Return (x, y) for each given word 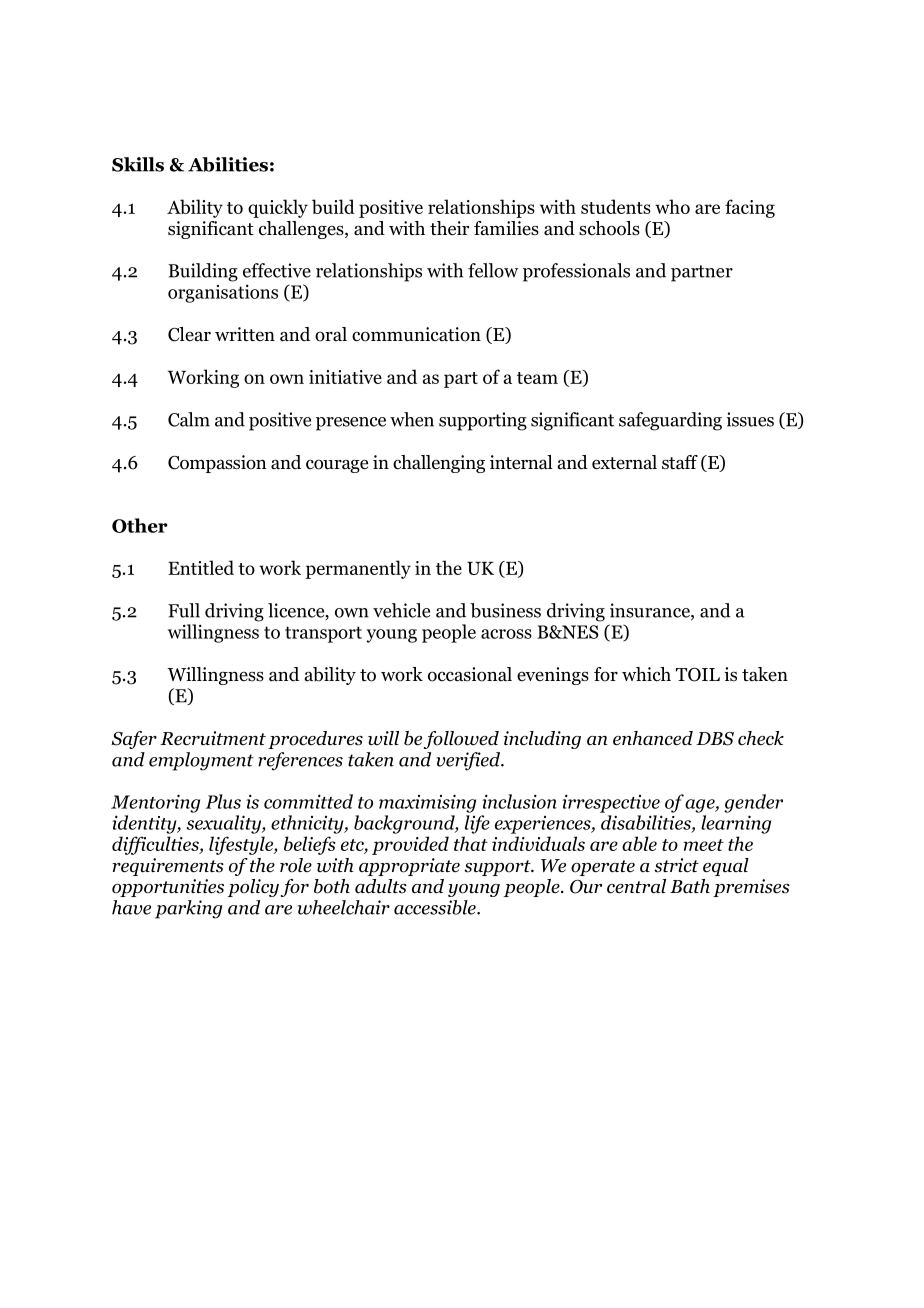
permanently (358, 569)
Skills (138, 164)
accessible (436, 907)
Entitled (201, 567)
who (672, 206)
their (449, 228)
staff (680, 462)
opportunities (168, 888)
